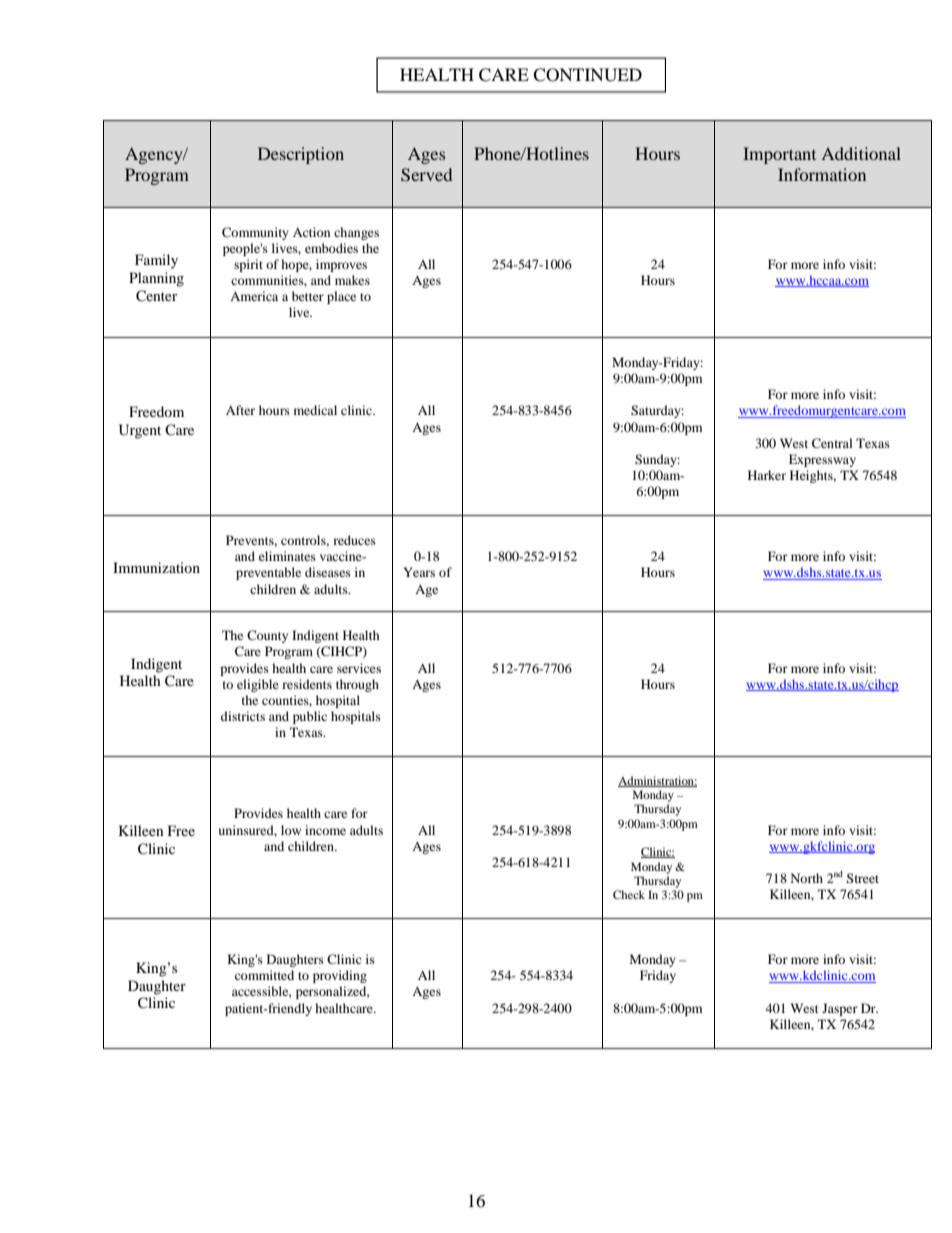 The width and height of the screenshot is (952, 1233). What do you see at coordinates (357, 685) in the screenshot?
I see `through` at bounding box center [357, 685].
